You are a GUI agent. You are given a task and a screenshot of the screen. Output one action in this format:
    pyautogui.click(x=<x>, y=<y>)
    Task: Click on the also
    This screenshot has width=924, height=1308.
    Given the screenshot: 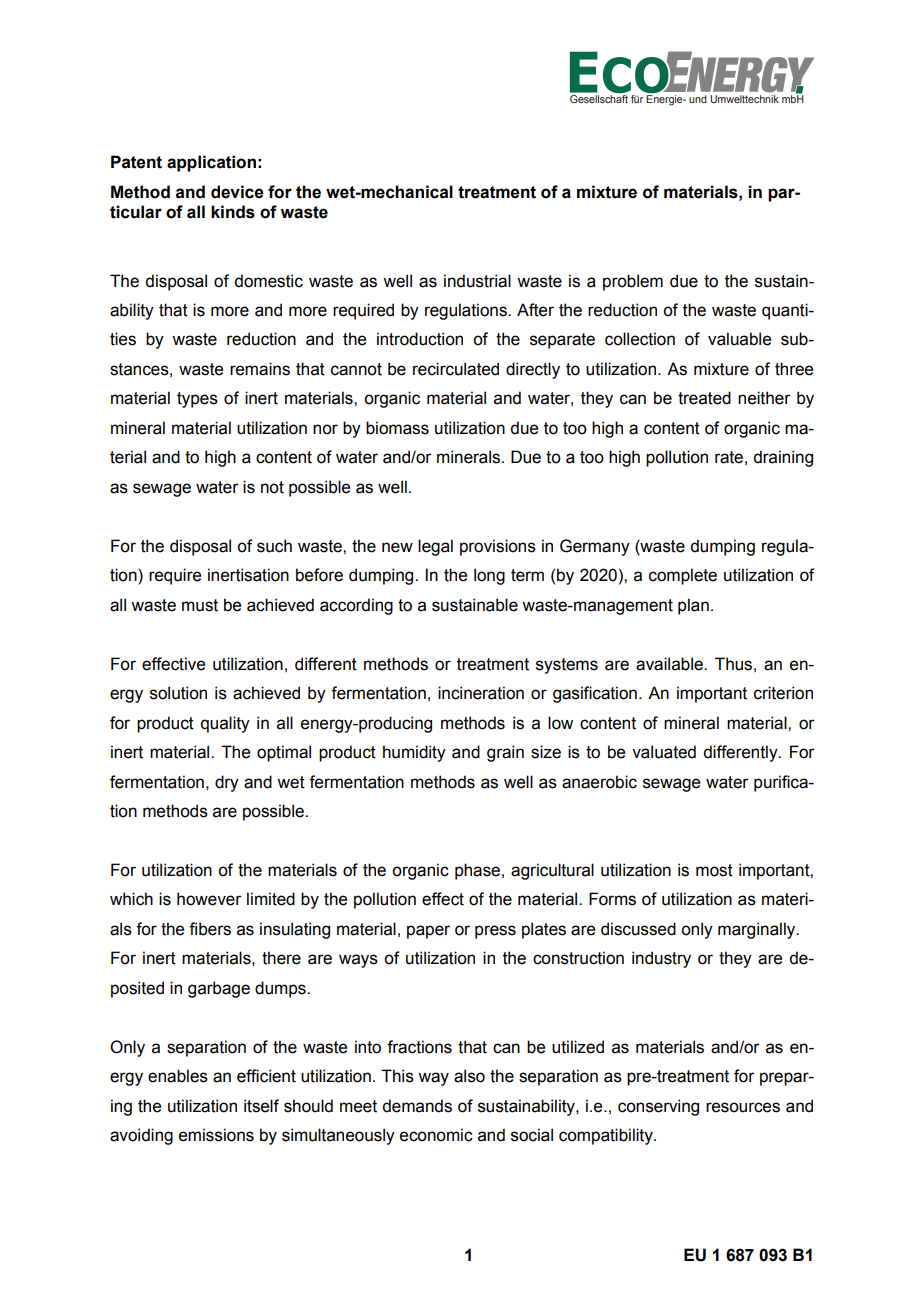 What is the action you would take?
    pyautogui.click(x=469, y=1076)
